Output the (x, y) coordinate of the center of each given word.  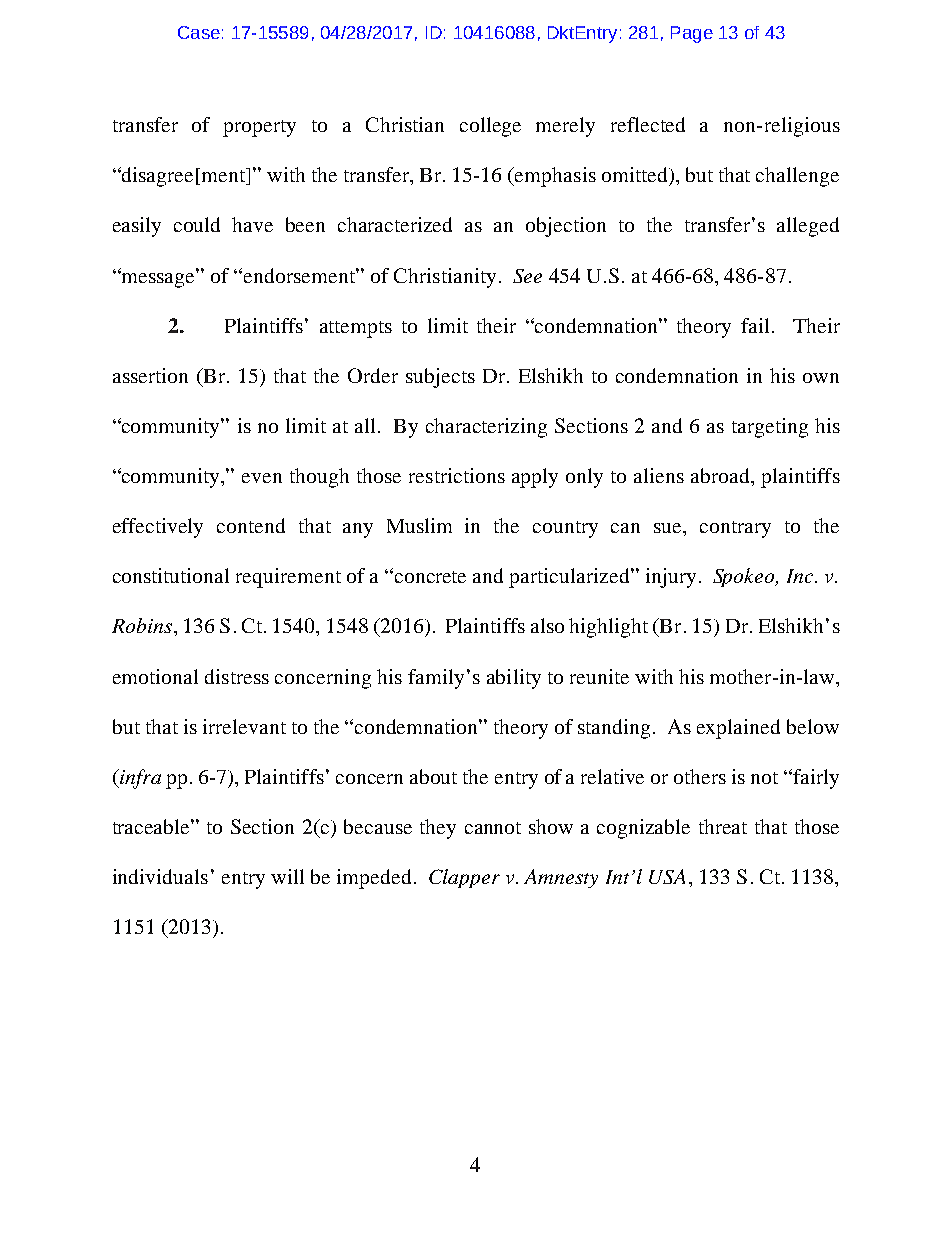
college (490, 127)
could (197, 224)
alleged (808, 227)
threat (723, 826)
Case (199, 32)
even (262, 478)
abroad (721, 475)
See (527, 276)
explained (738, 729)
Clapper (464, 878)
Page (692, 34)
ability (514, 679)
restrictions (457, 475)
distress (237, 676)
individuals (160, 876)
